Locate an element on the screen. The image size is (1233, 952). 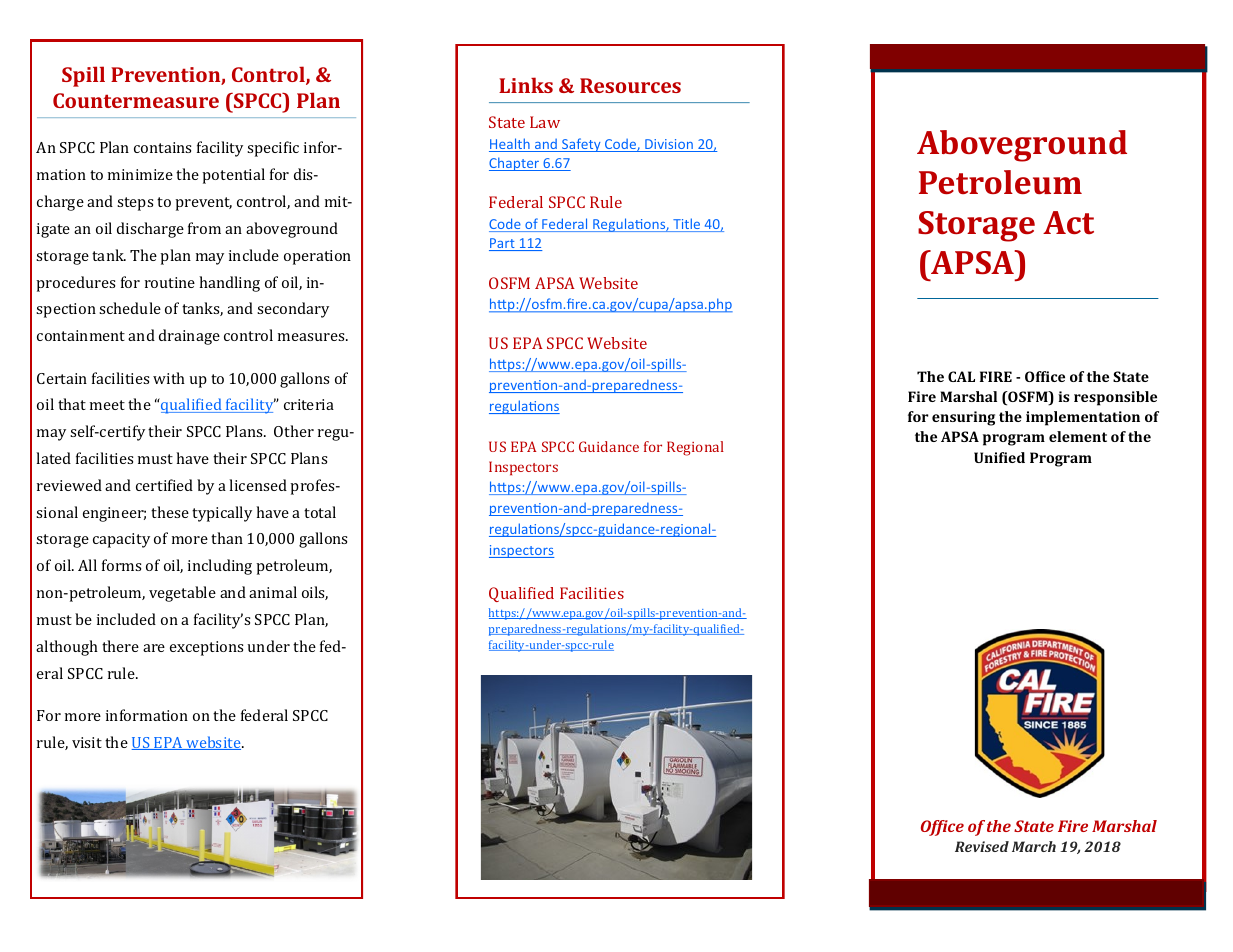
ensuring is located at coordinates (963, 418).
